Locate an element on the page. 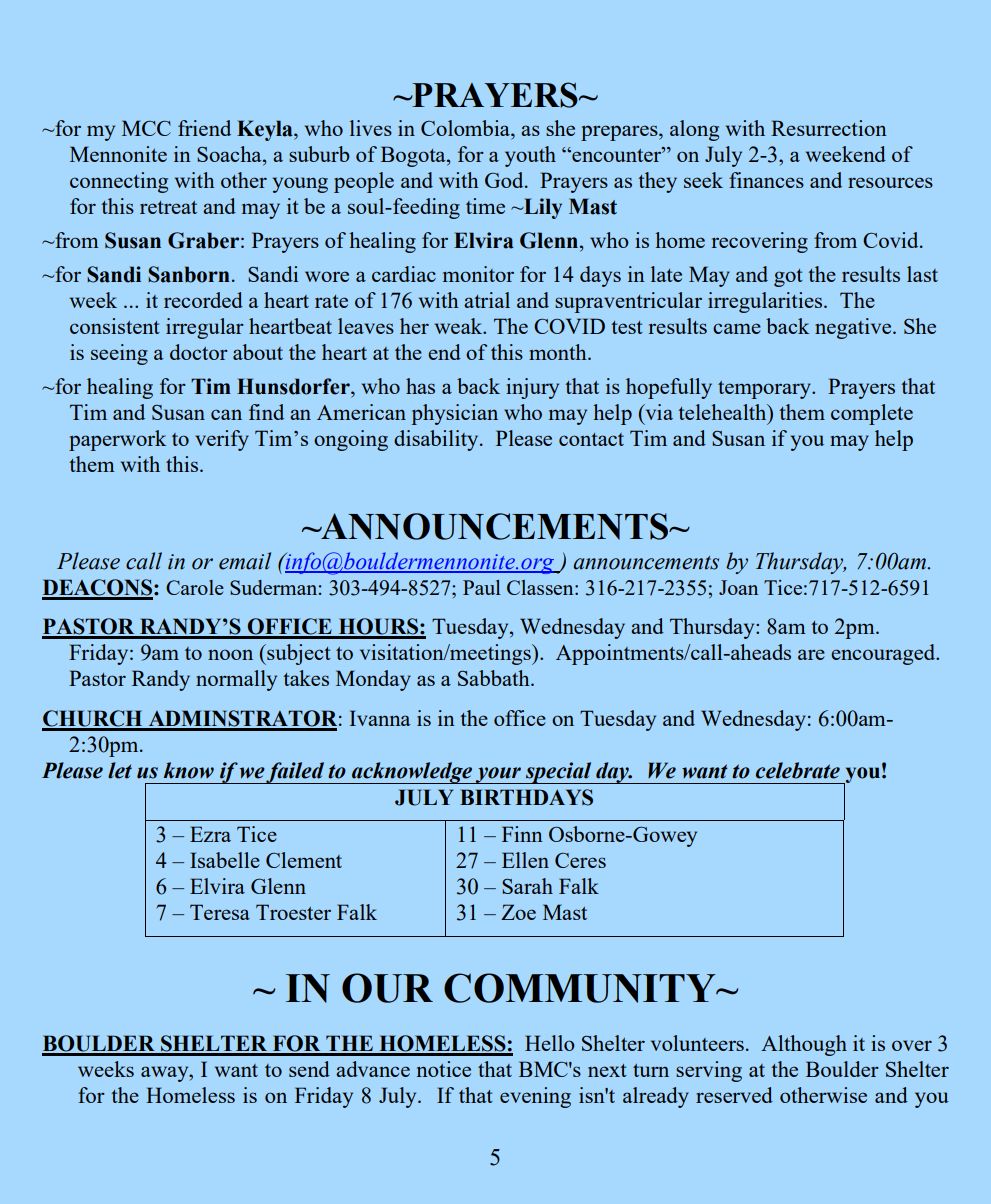 The height and width of the document is (1204, 991). Although is located at coordinates (804, 1045).
